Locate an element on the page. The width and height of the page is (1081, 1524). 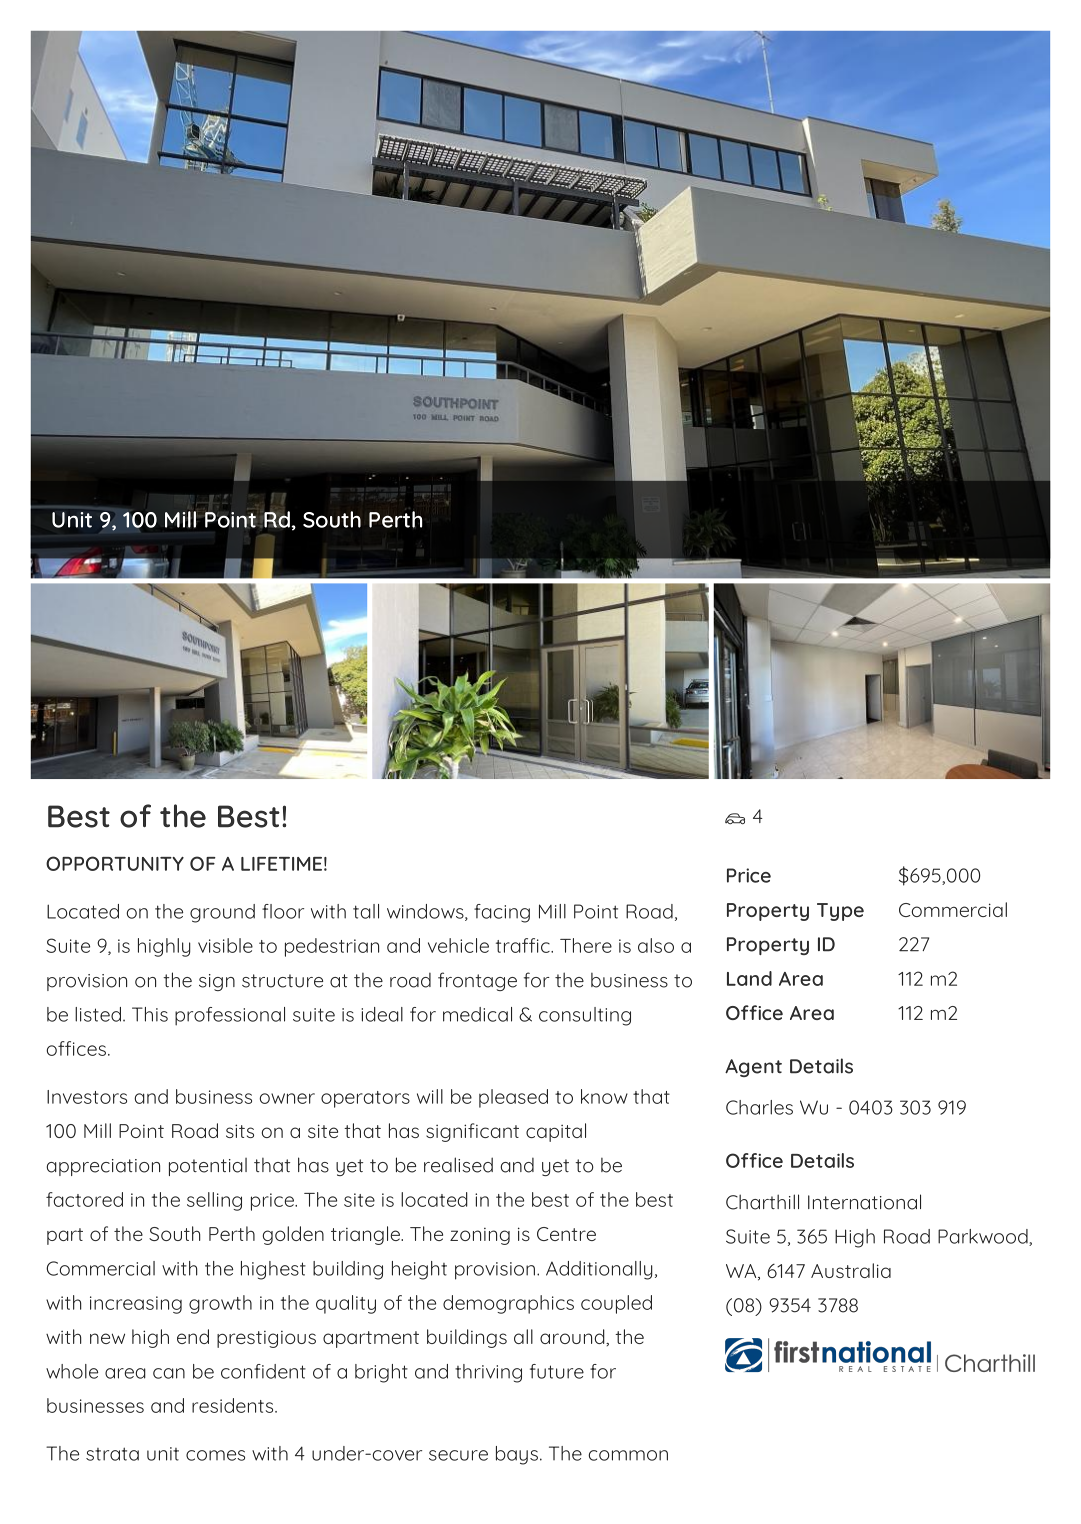
realised is located at coordinates (458, 1165).
